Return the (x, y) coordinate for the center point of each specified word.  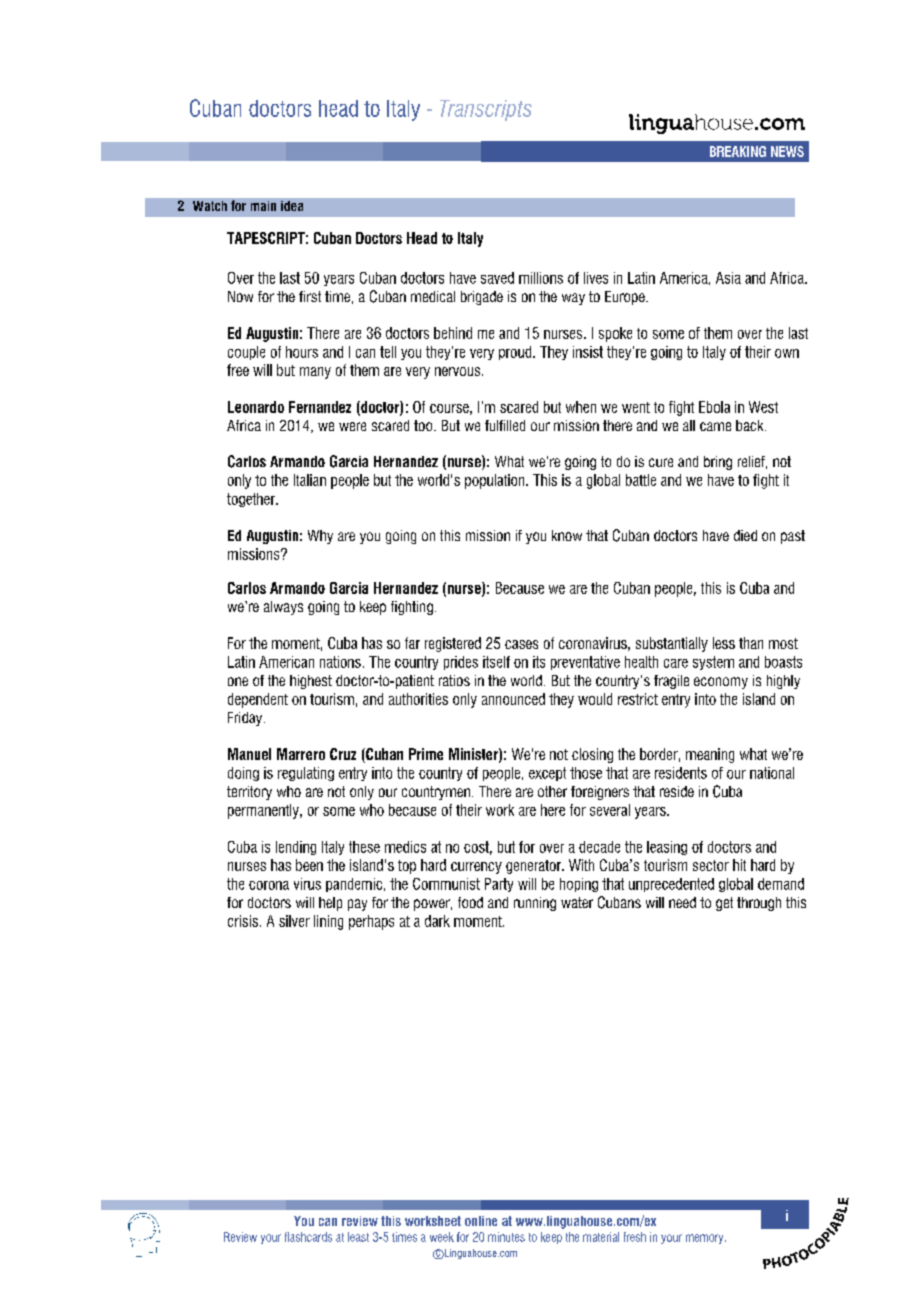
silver (294, 921)
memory (706, 1239)
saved (497, 278)
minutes (506, 1237)
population (496, 481)
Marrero (301, 754)
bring (718, 463)
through (759, 904)
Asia (728, 278)
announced (513, 699)
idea (292, 206)
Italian (310, 480)
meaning (710, 755)
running (535, 904)
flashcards (308, 1237)
